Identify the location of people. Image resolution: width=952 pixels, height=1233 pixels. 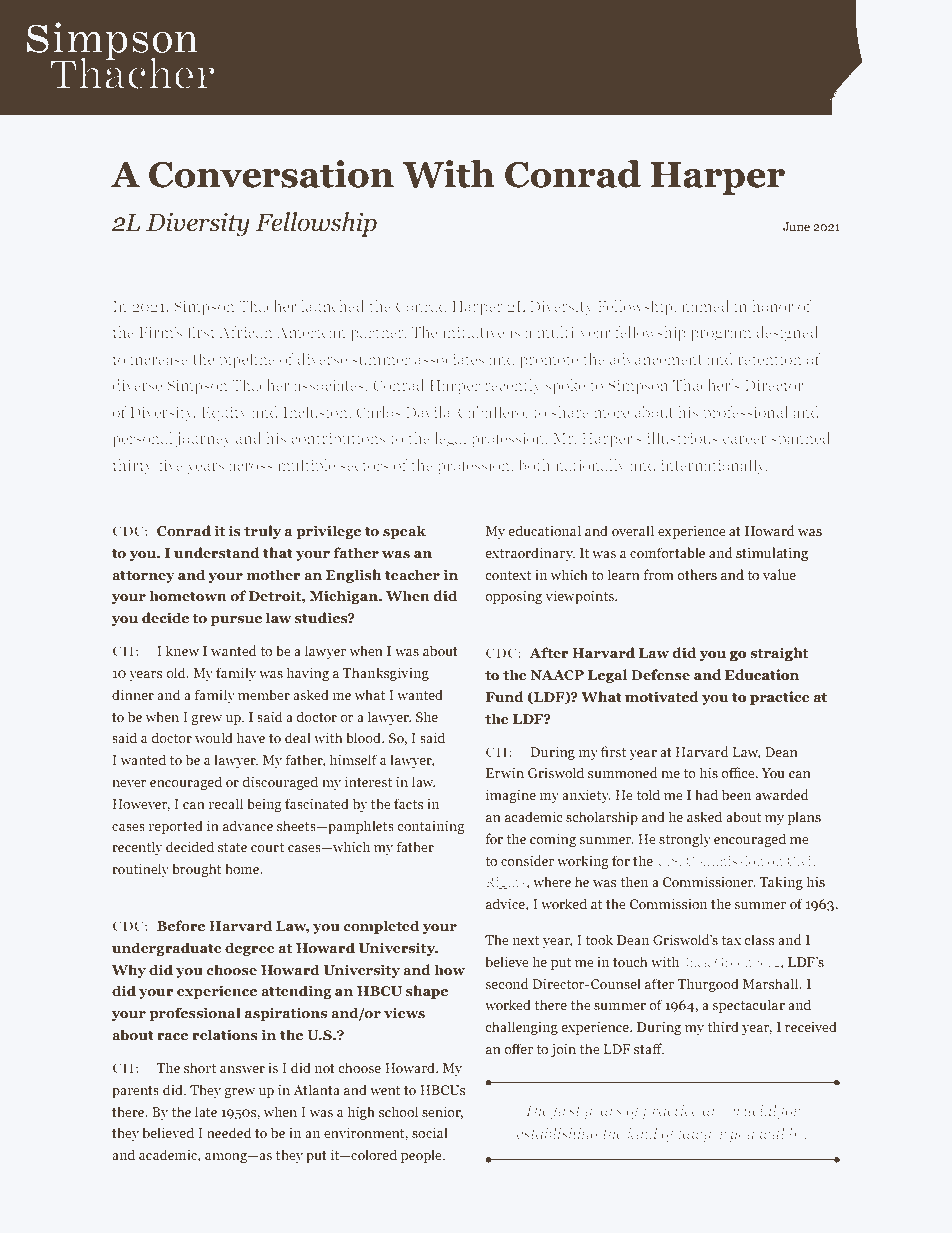
(422, 1156).
